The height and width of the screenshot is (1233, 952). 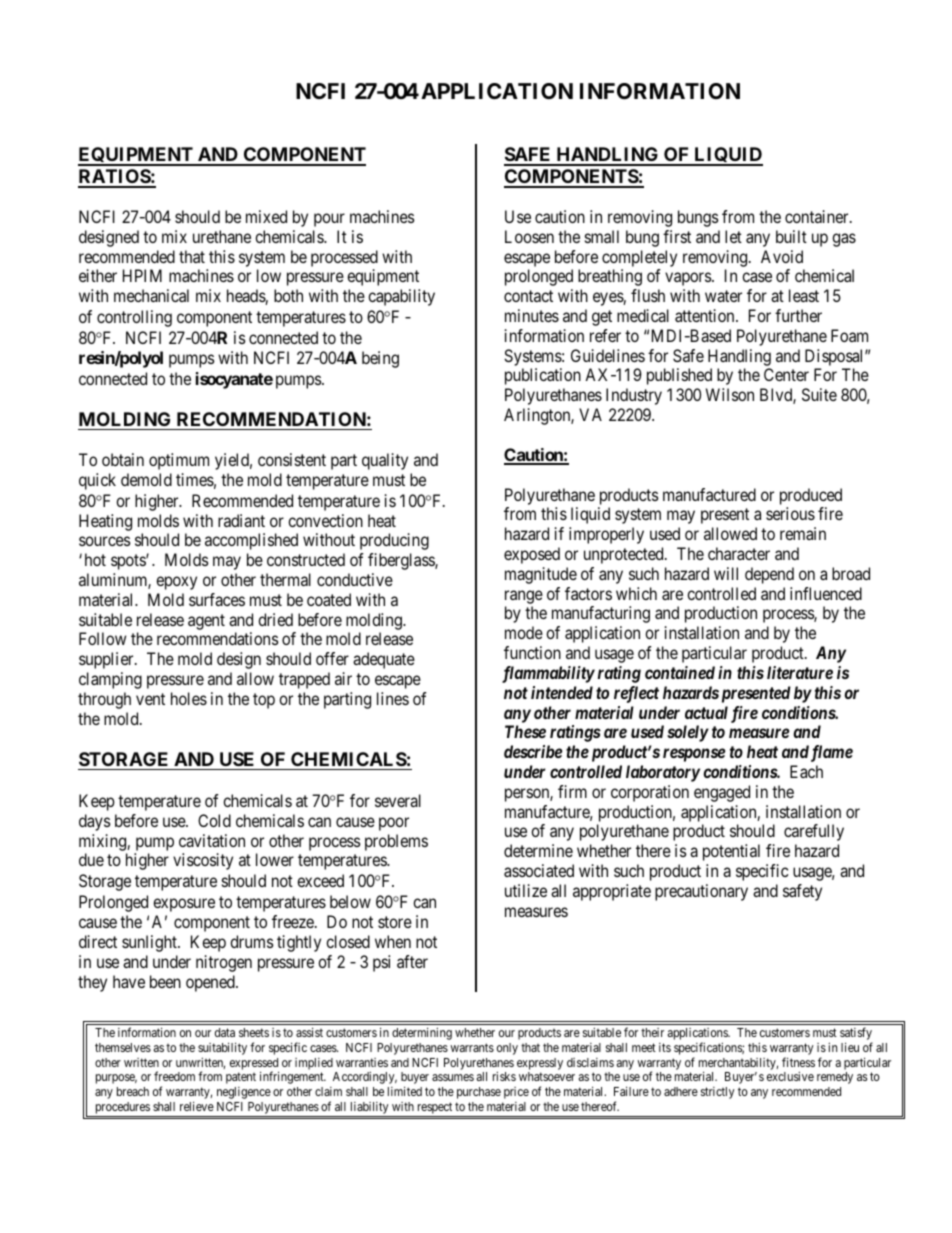 What do you see at coordinates (543, 376) in the screenshot?
I see `publication` at bounding box center [543, 376].
